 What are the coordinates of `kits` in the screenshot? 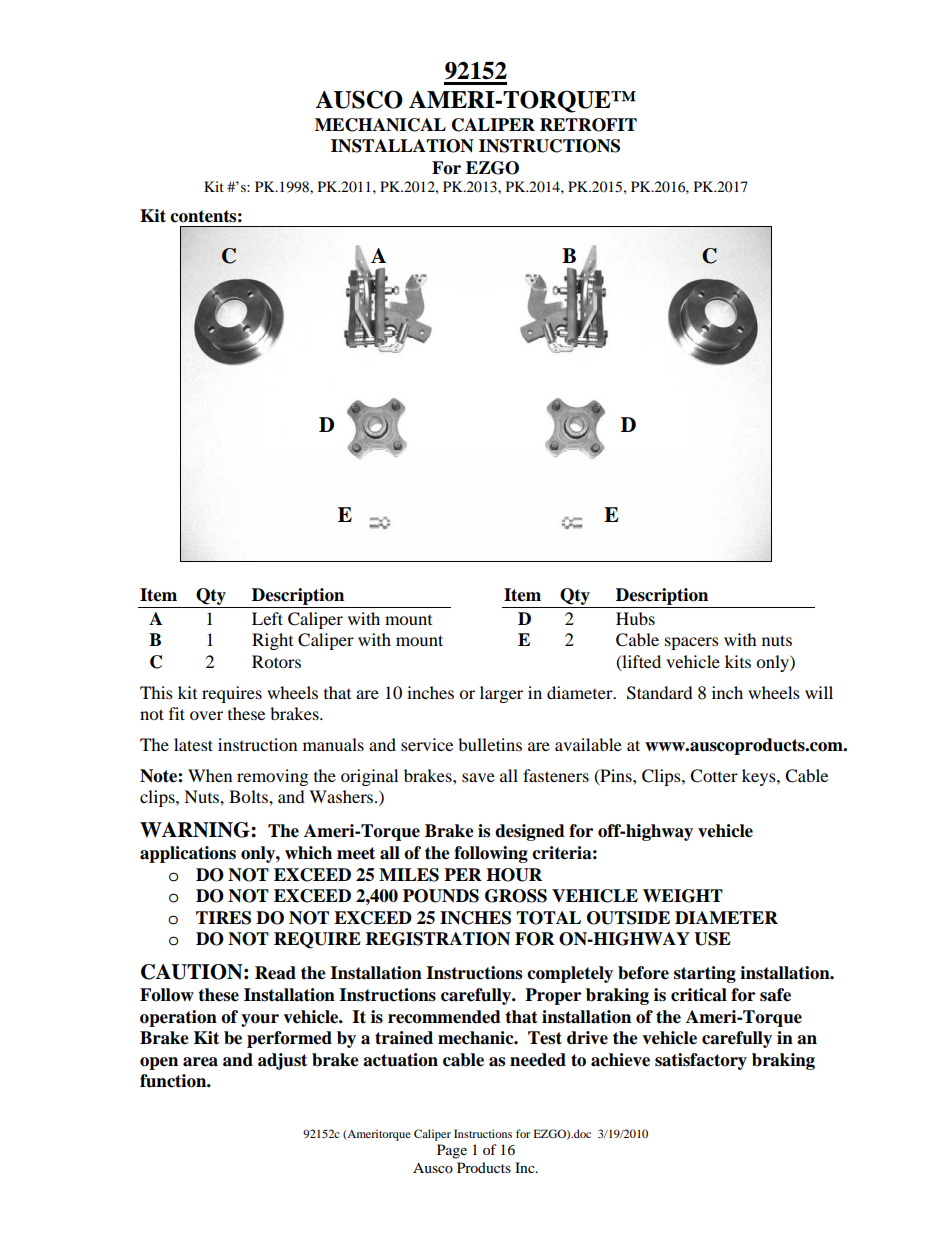 It's located at (738, 661).
